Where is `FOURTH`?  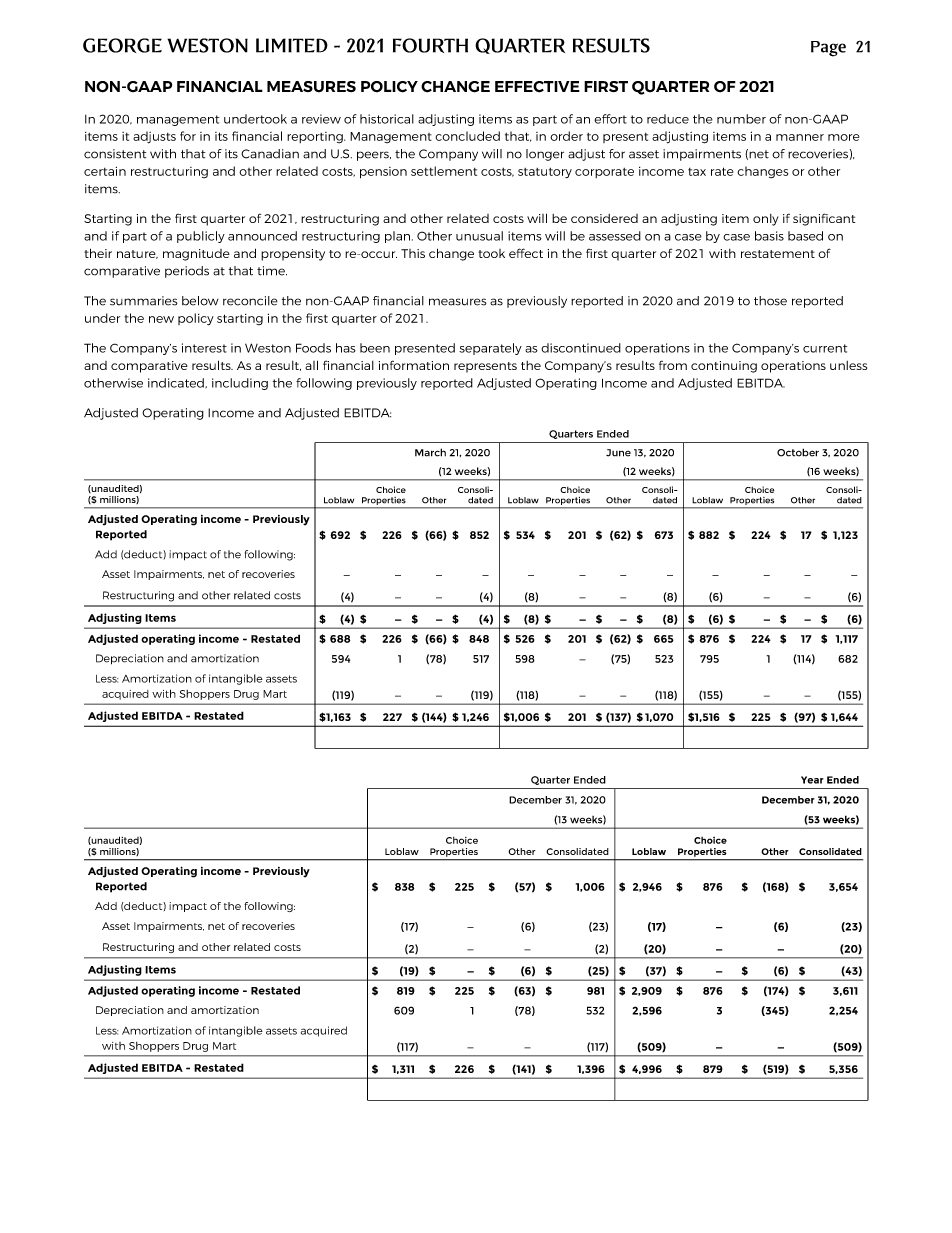 FOURTH is located at coordinates (430, 45).
